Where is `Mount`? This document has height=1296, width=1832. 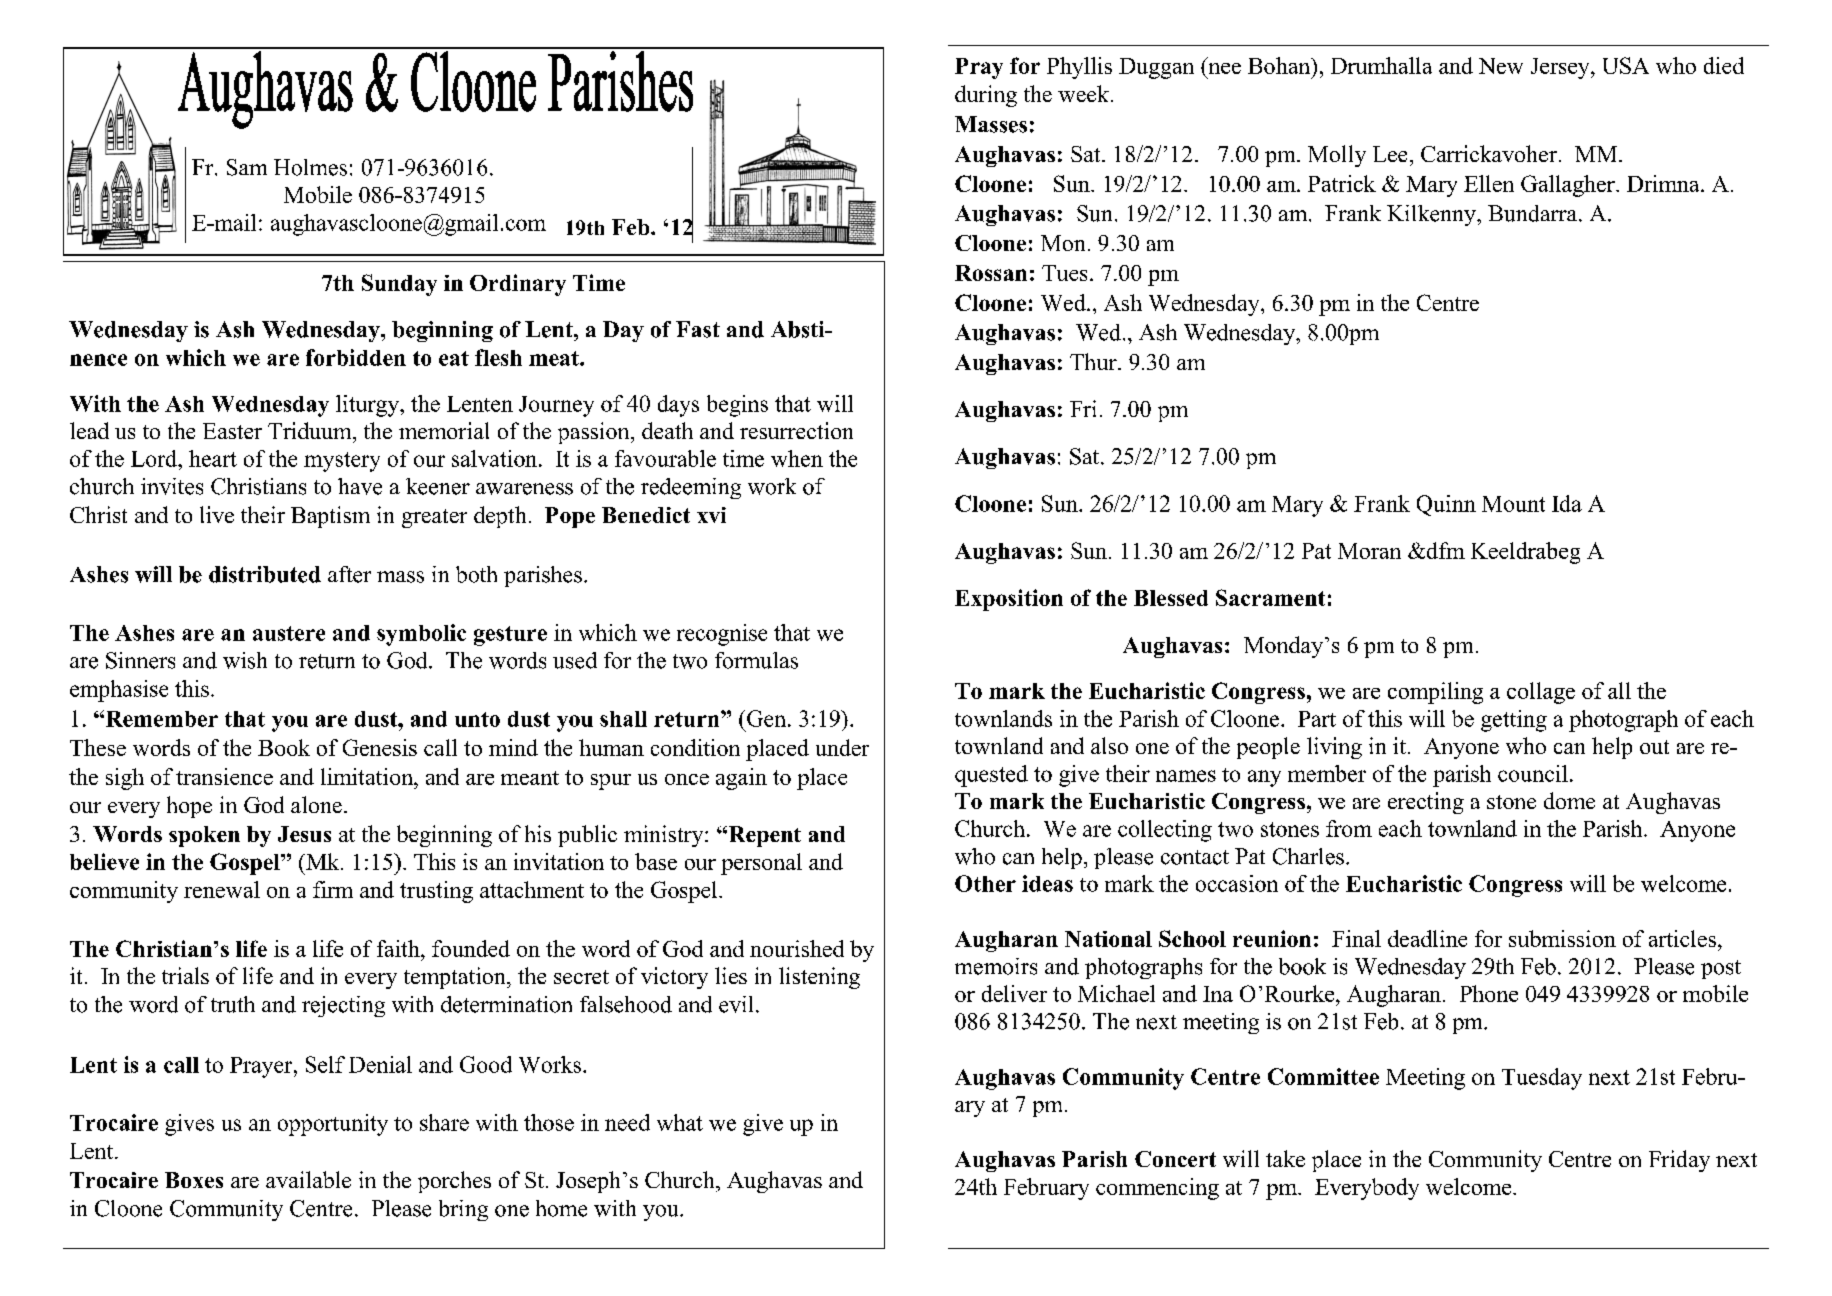 Mount is located at coordinates (1513, 504).
